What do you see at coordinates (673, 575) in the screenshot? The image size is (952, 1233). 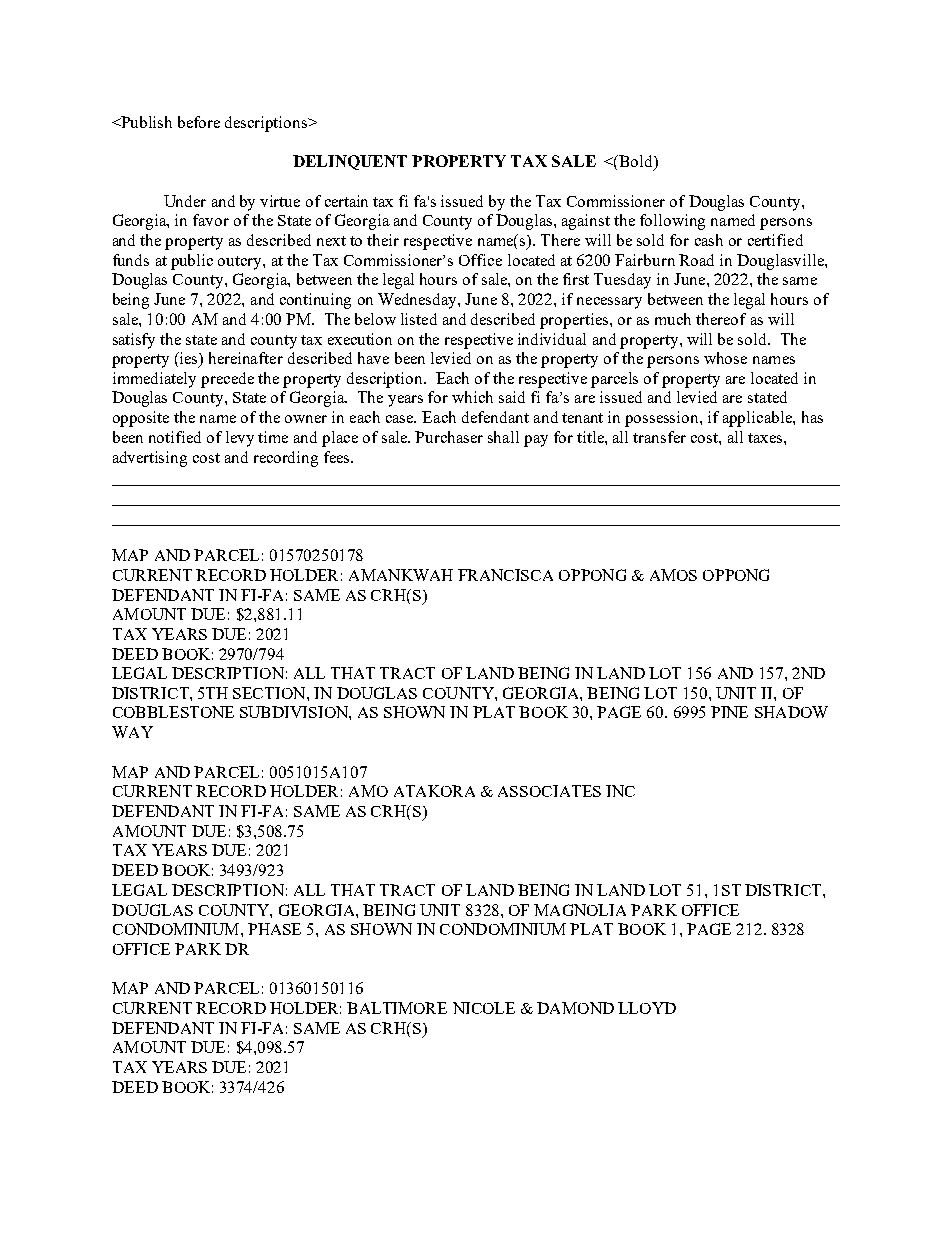 I see `AMOS` at bounding box center [673, 575].
